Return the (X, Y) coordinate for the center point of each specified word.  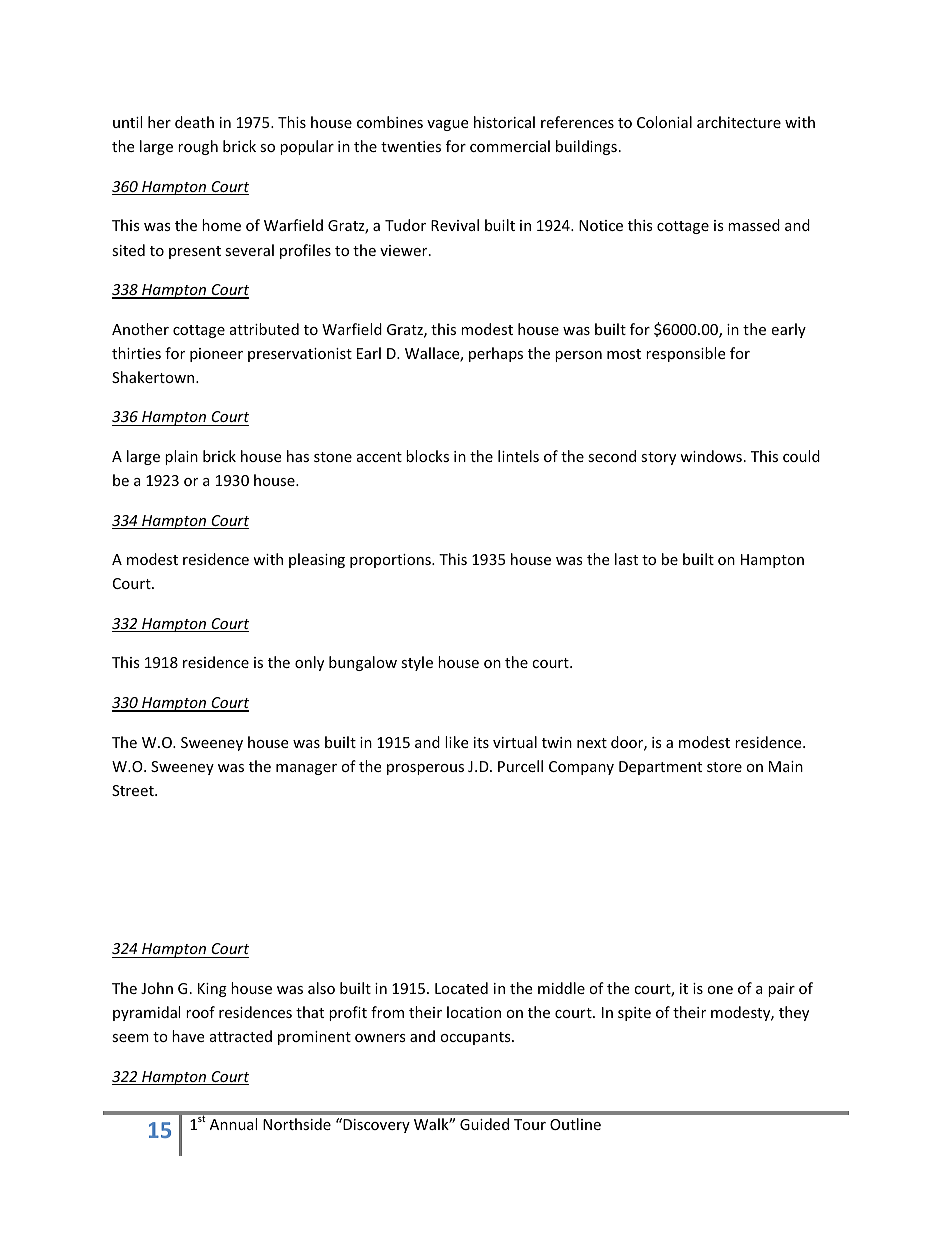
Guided (484, 1124)
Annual (233, 1124)
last (626, 559)
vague (447, 125)
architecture (739, 122)
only (309, 663)
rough (198, 147)
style (417, 663)
